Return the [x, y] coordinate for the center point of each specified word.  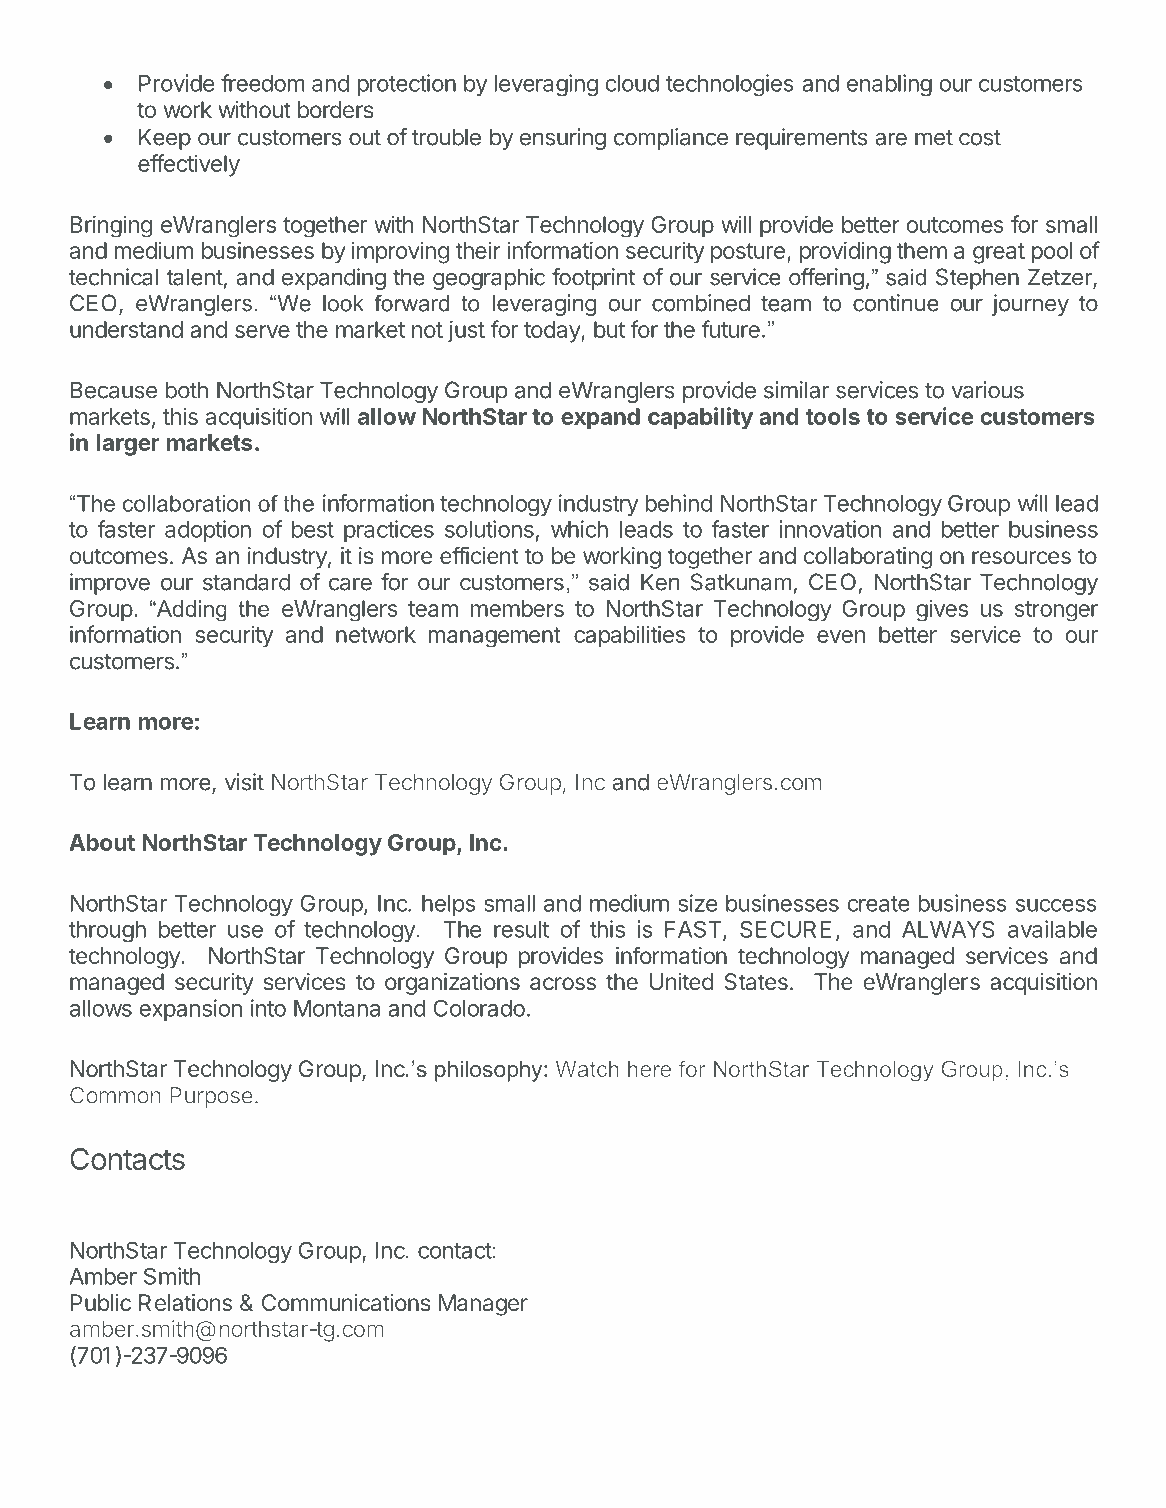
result [521, 929]
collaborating [868, 558]
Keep [165, 139]
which [579, 529]
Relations [185, 1302]
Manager [483, 1305]
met [934, 138]
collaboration [186, 503]
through [107, 931]
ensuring [563, 139]
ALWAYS [948, 929]
